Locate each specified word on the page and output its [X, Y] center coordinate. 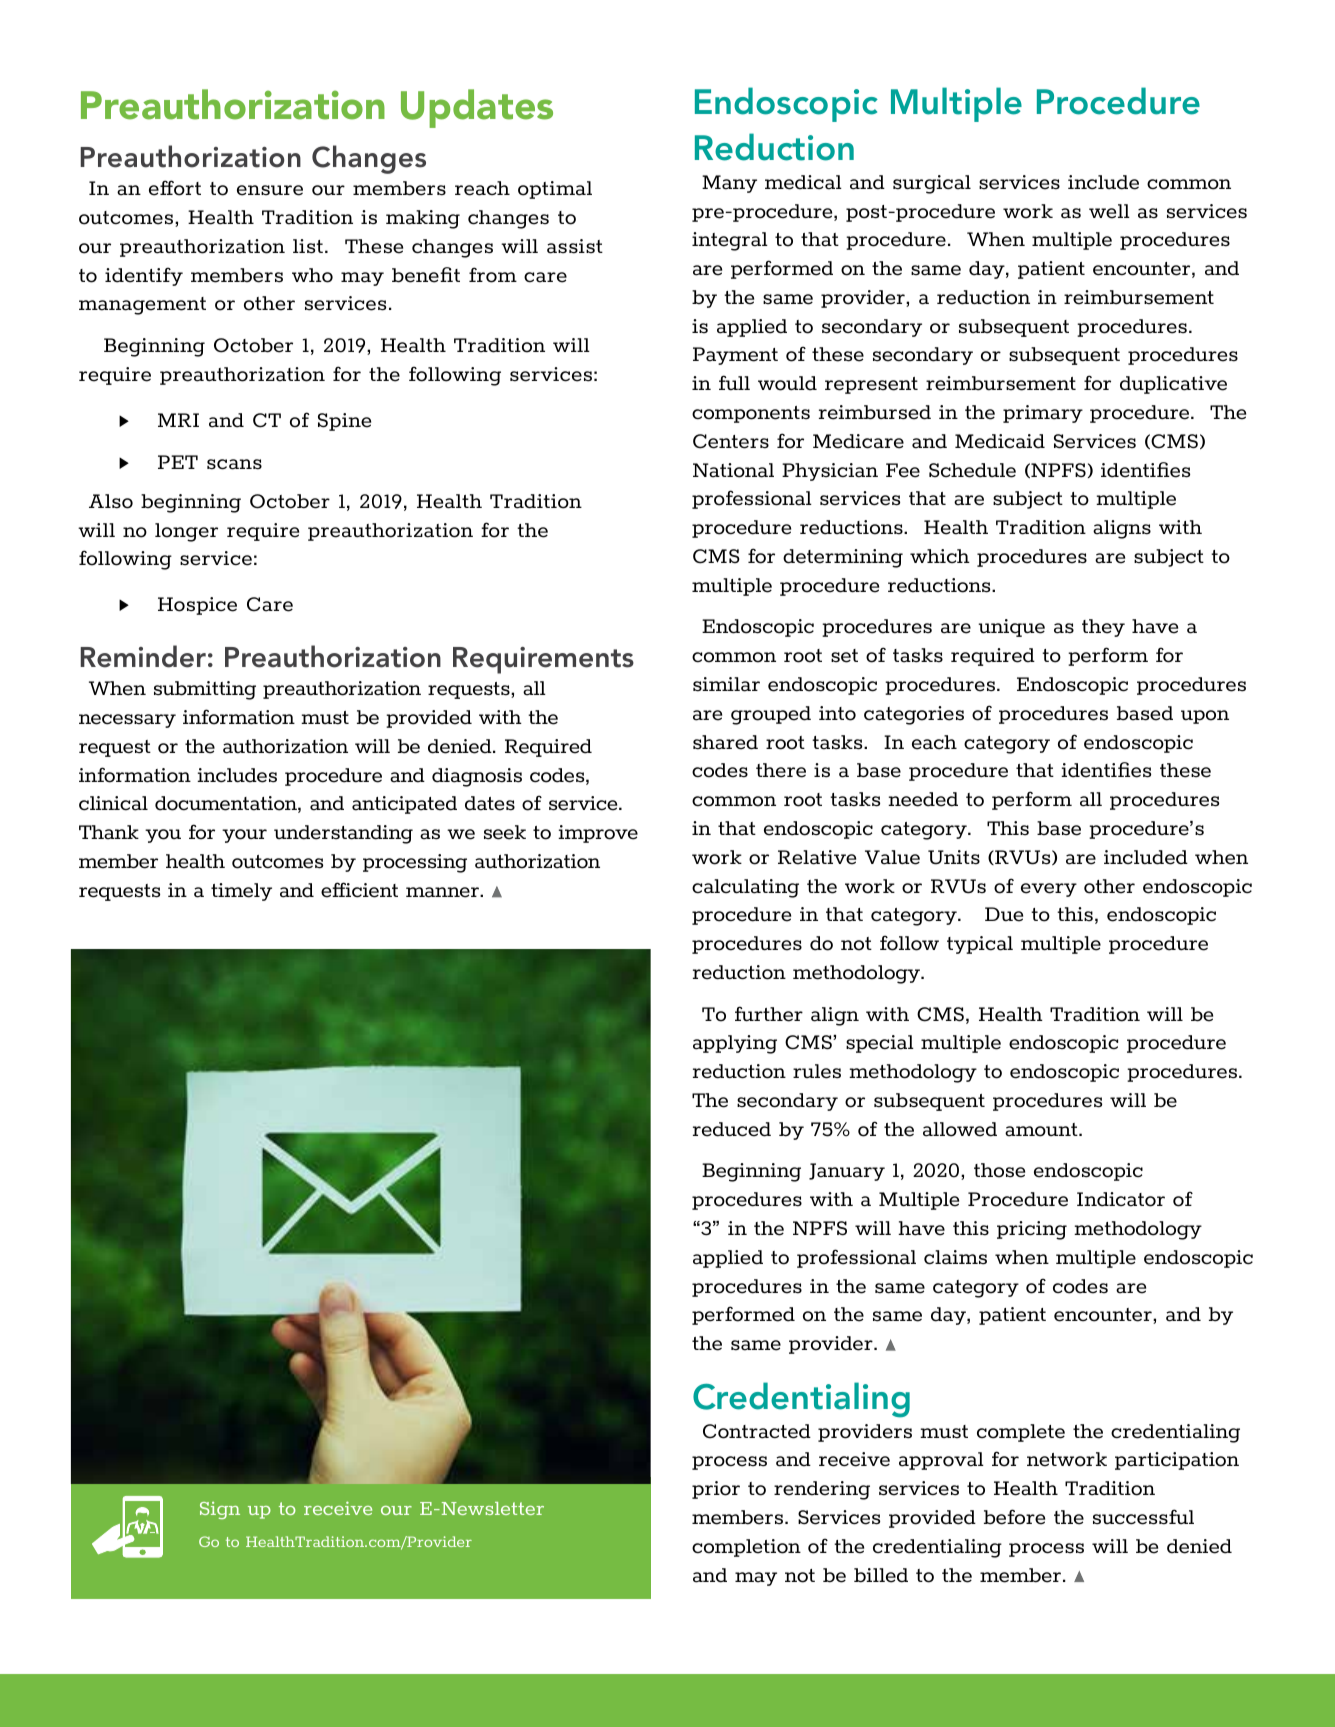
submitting [205, 690]
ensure [270, 190]
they [1103, 628]
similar [726, 684]
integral [730, 241]
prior [716, 1490]
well [1109, 211]
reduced [732, 1129]
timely [241, 892]
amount [1042, 1130]
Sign [220, 1510]
